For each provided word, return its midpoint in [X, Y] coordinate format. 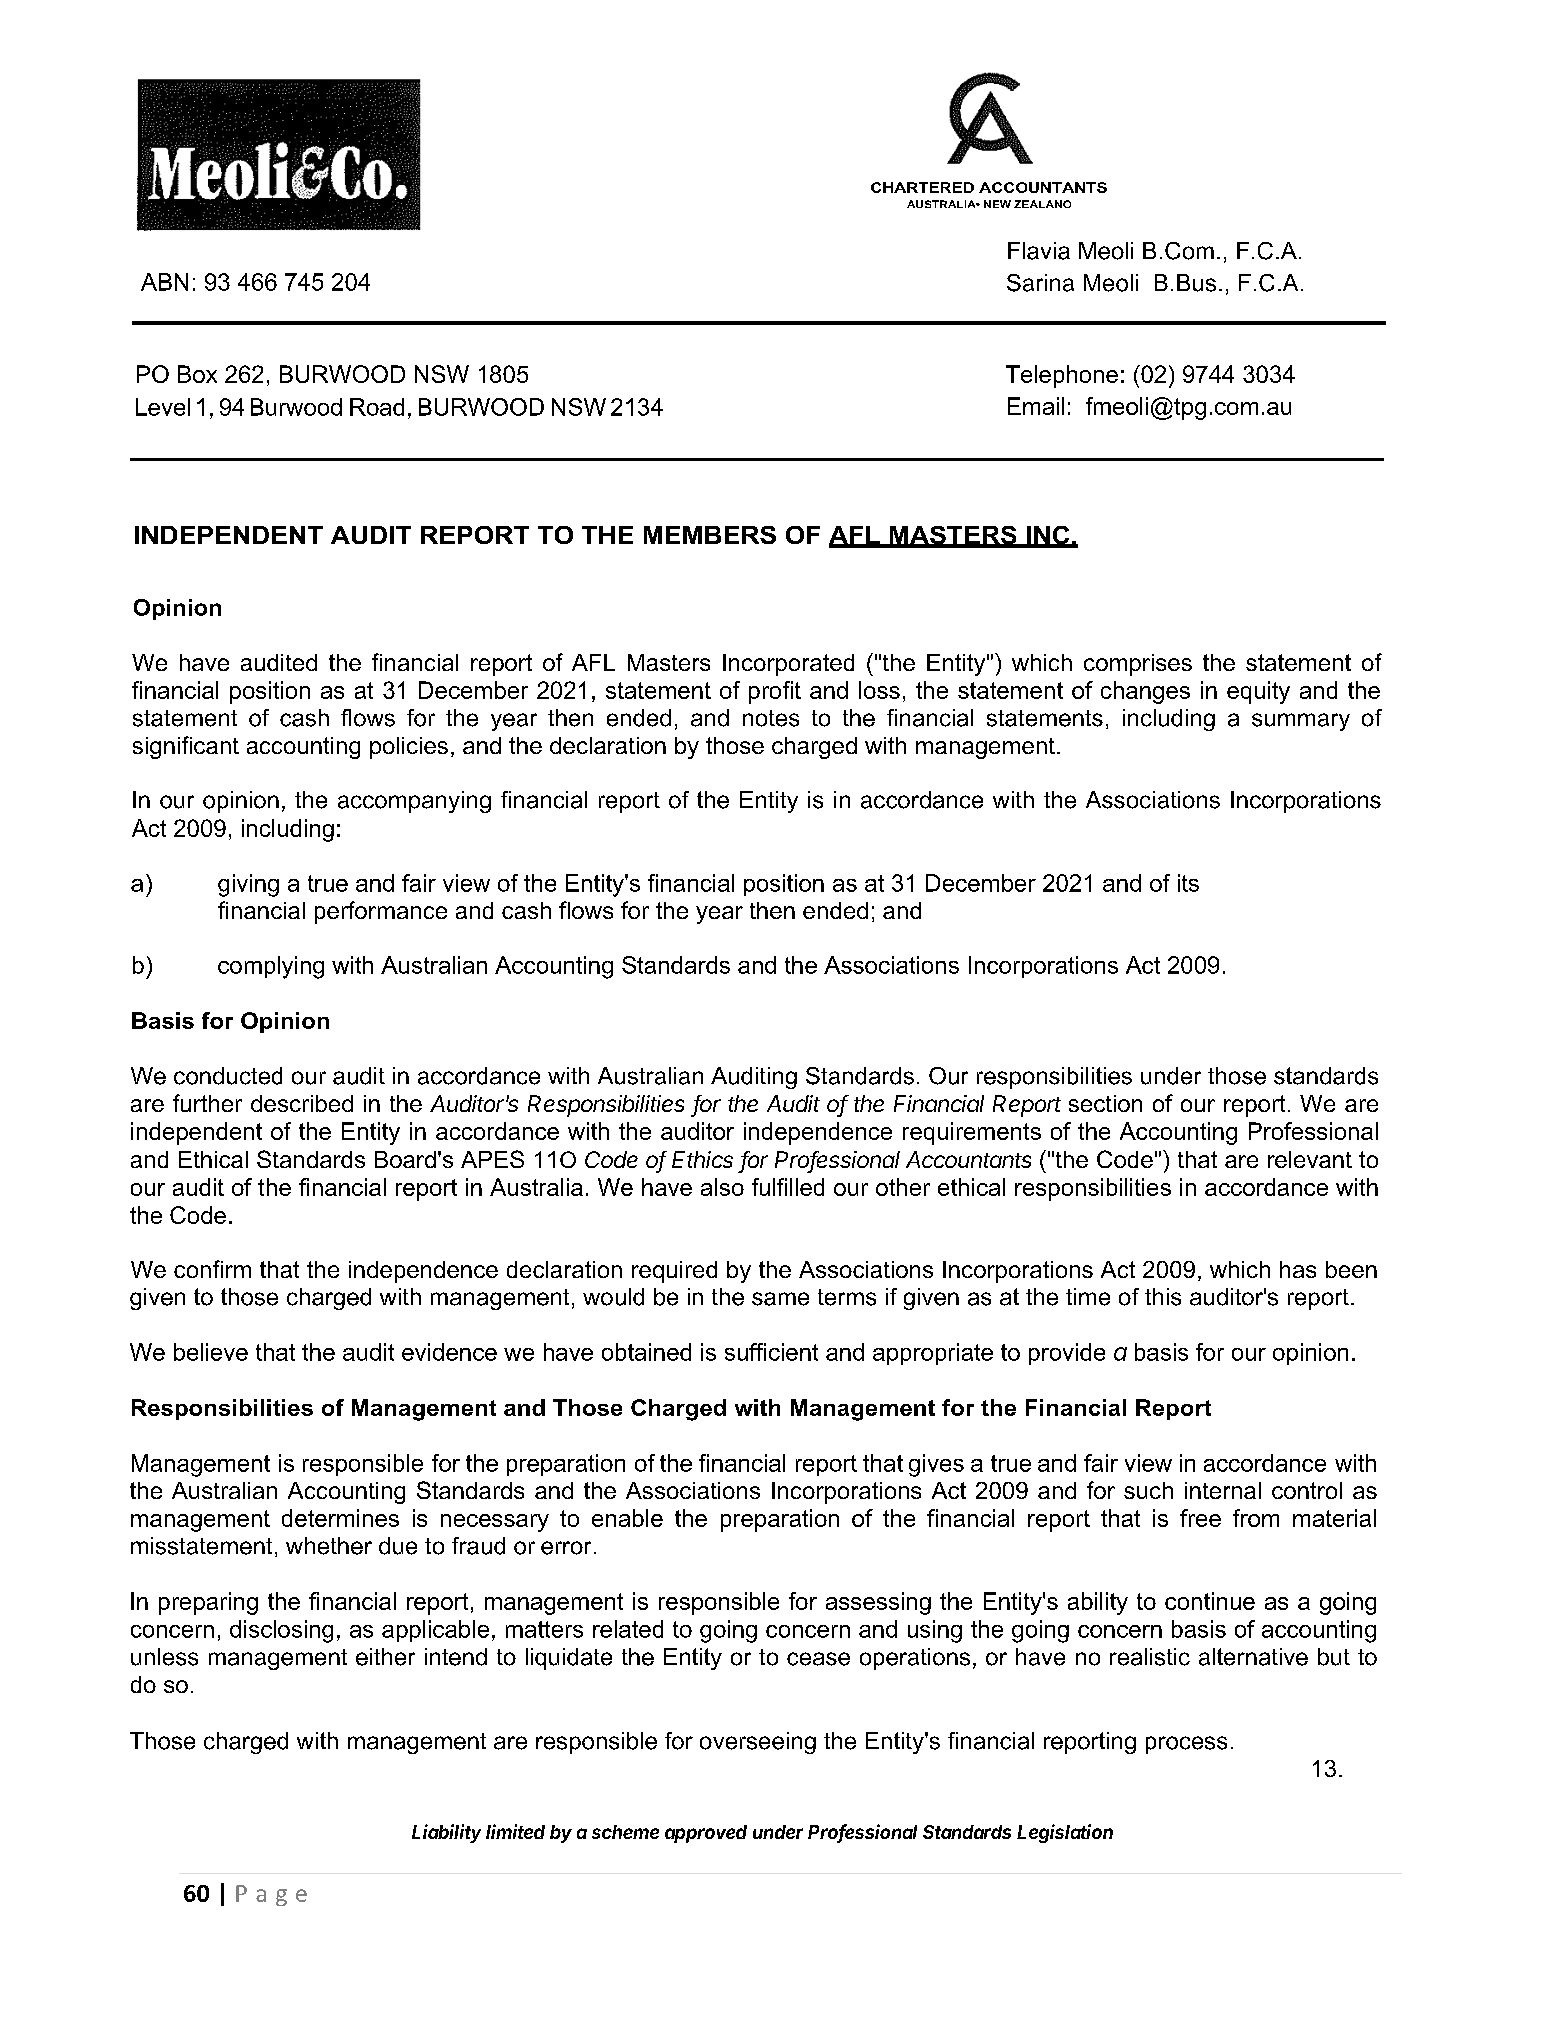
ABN [164, 282]
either [385, 1657]
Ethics [702, 1159]
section [1105, 1103]
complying [271, 967]
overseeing [758, 1743]
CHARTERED [922, 187]
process [1186, 1745]
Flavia [1039, 251]
